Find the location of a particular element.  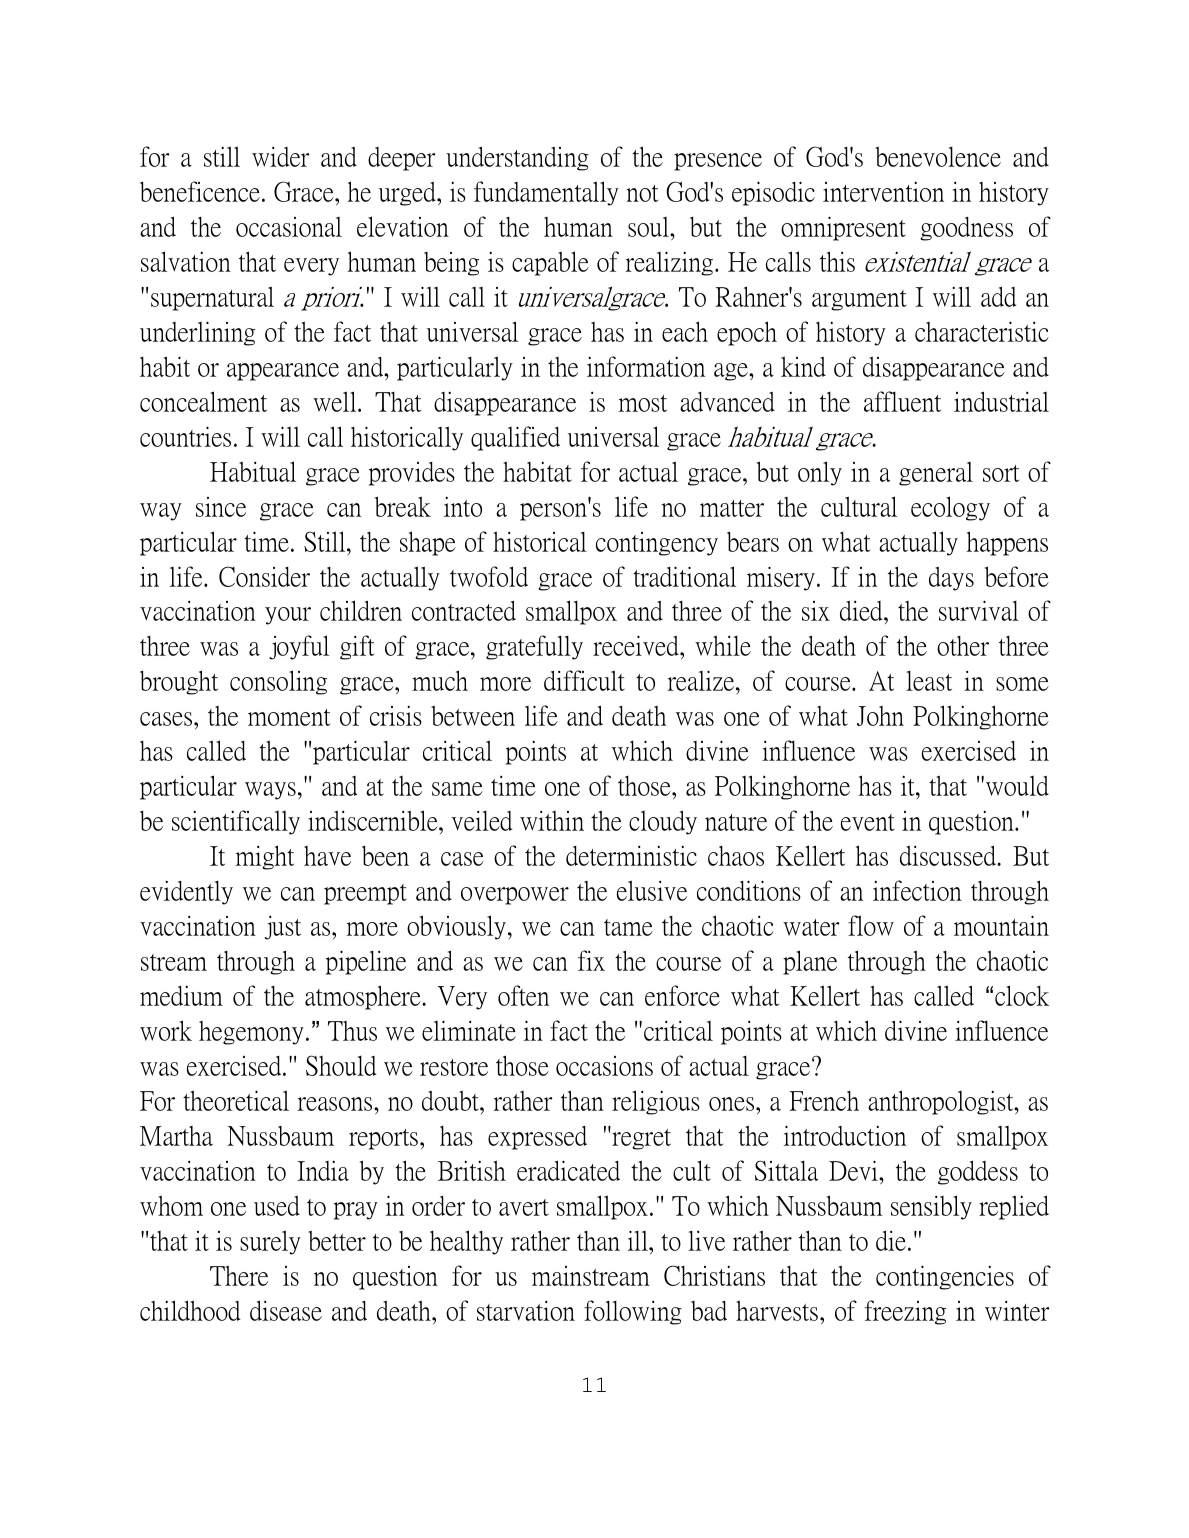

There is located at coordinates (239, 1275).
